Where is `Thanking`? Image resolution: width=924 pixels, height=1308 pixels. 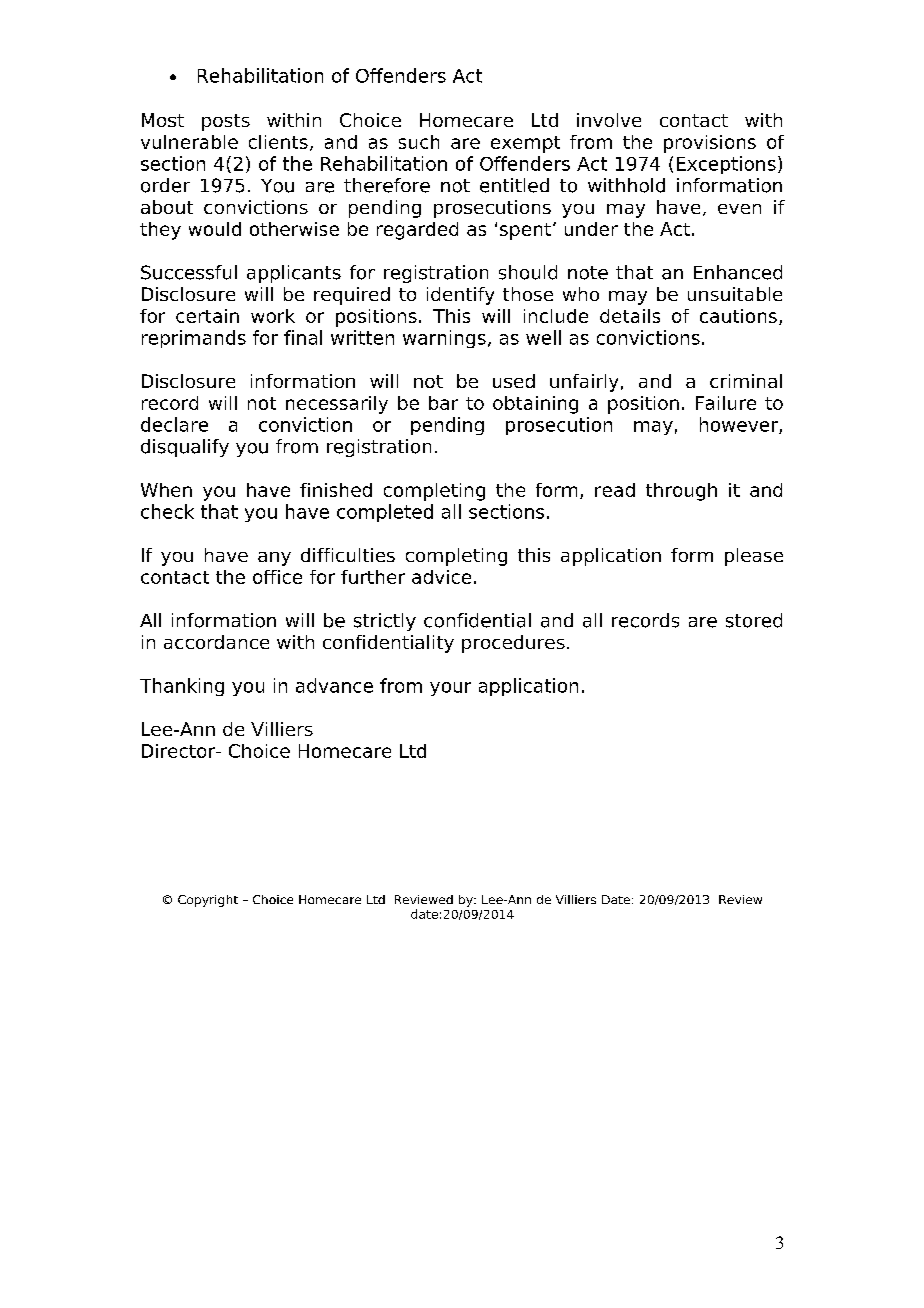
Thanking is located at coordinates (182, 687).
